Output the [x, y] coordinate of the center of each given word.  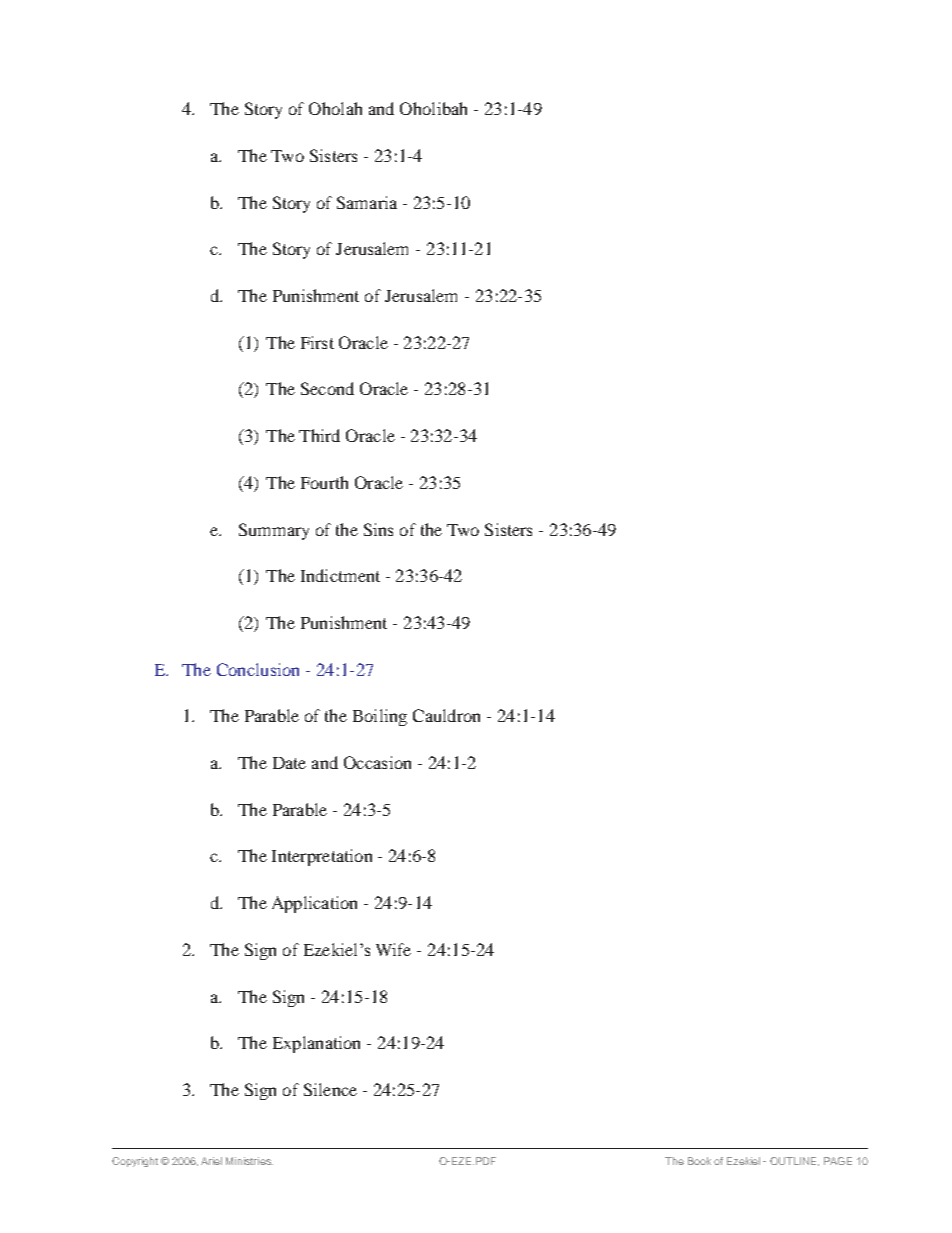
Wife [393, 949]
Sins [378, 529]
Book [699, 1161]
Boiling [380, 717]
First [317, 342]
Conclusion [258, 669]
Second [327, 388]
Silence [330, 1089]
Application [314, 904]
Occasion [377, 762]
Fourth [324, 482]
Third [319, 435]
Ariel [211, 1161]
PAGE [838, 1161]
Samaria [367, 202]
